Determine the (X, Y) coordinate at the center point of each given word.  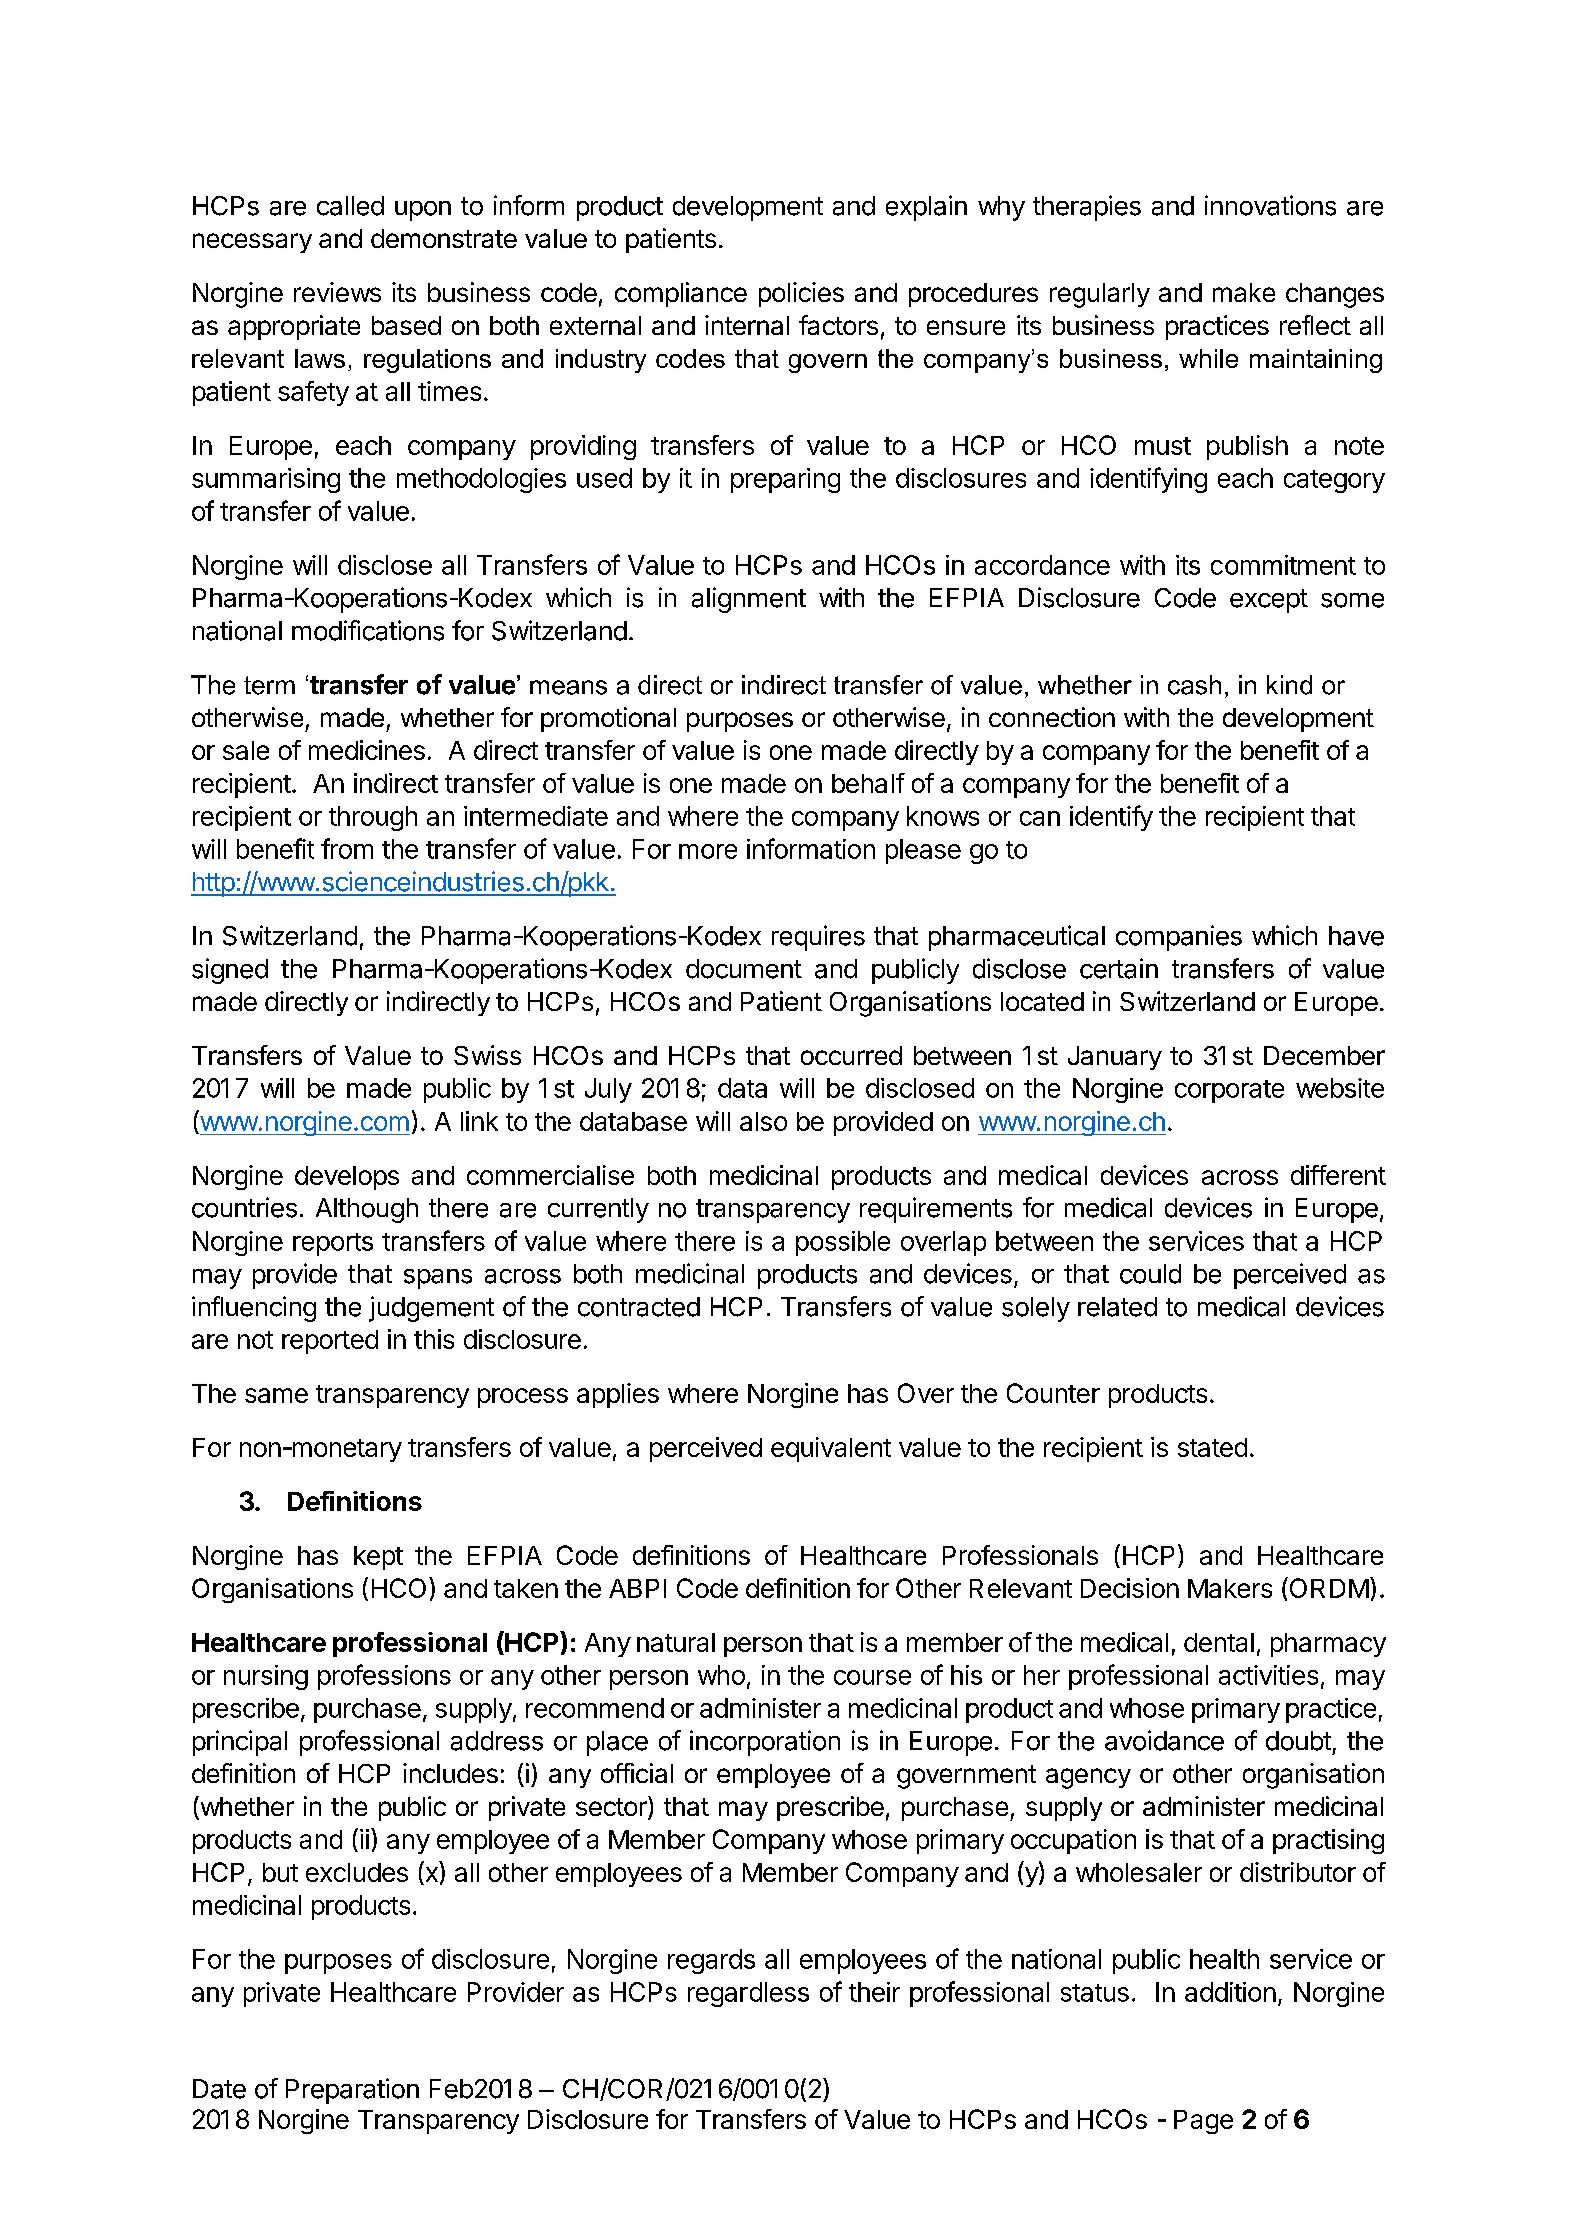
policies (801, 294)
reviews (337, 292)
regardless (748, 1994)
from (347, 848)
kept (378, 1558)
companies (1179, 938)
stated (1212, 1447)
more (708, 851)
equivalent (831, 1449)
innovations (1270, 205)
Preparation (352, 2091)
